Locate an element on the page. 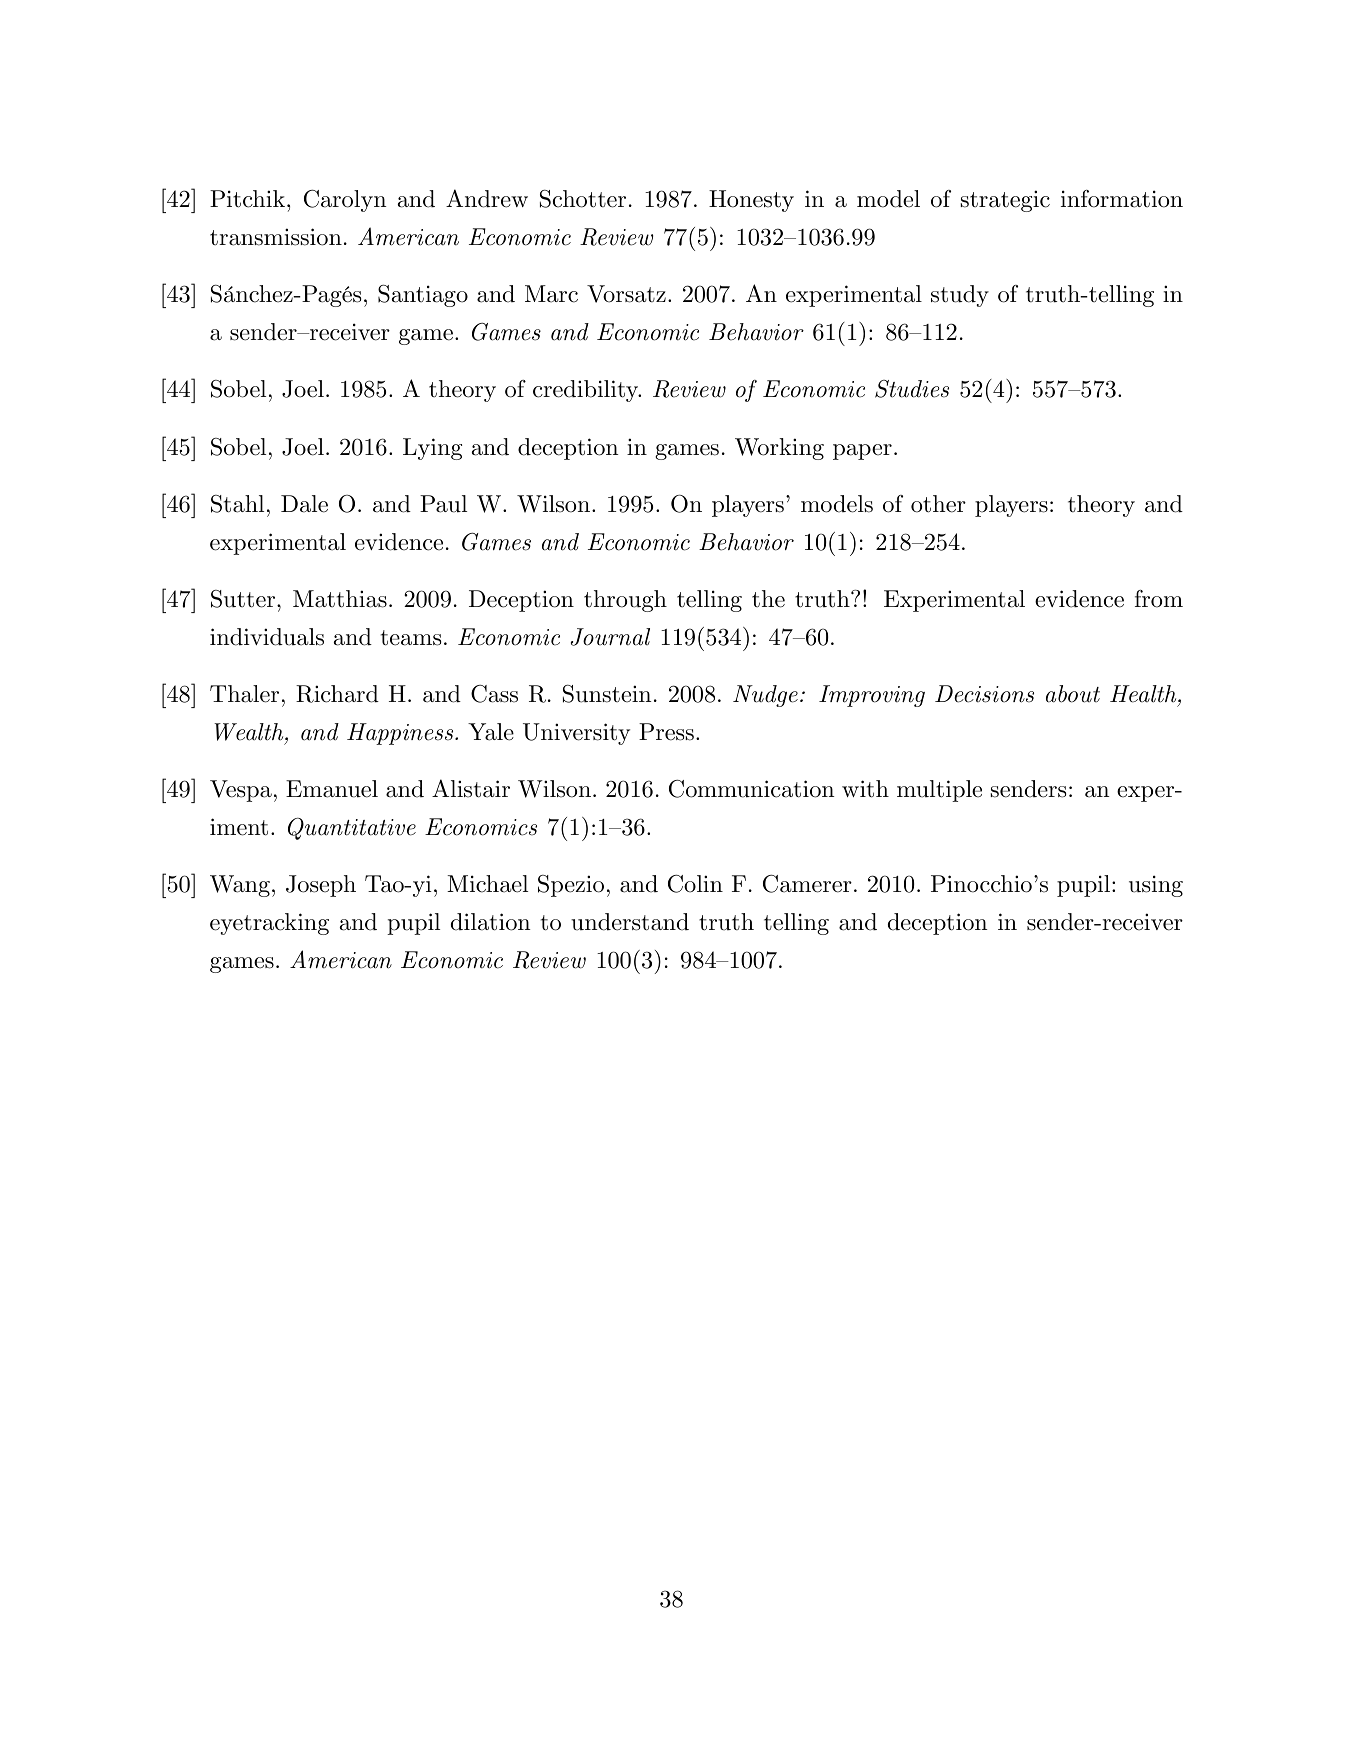  Joseph is located at coordinates (321, 886).
